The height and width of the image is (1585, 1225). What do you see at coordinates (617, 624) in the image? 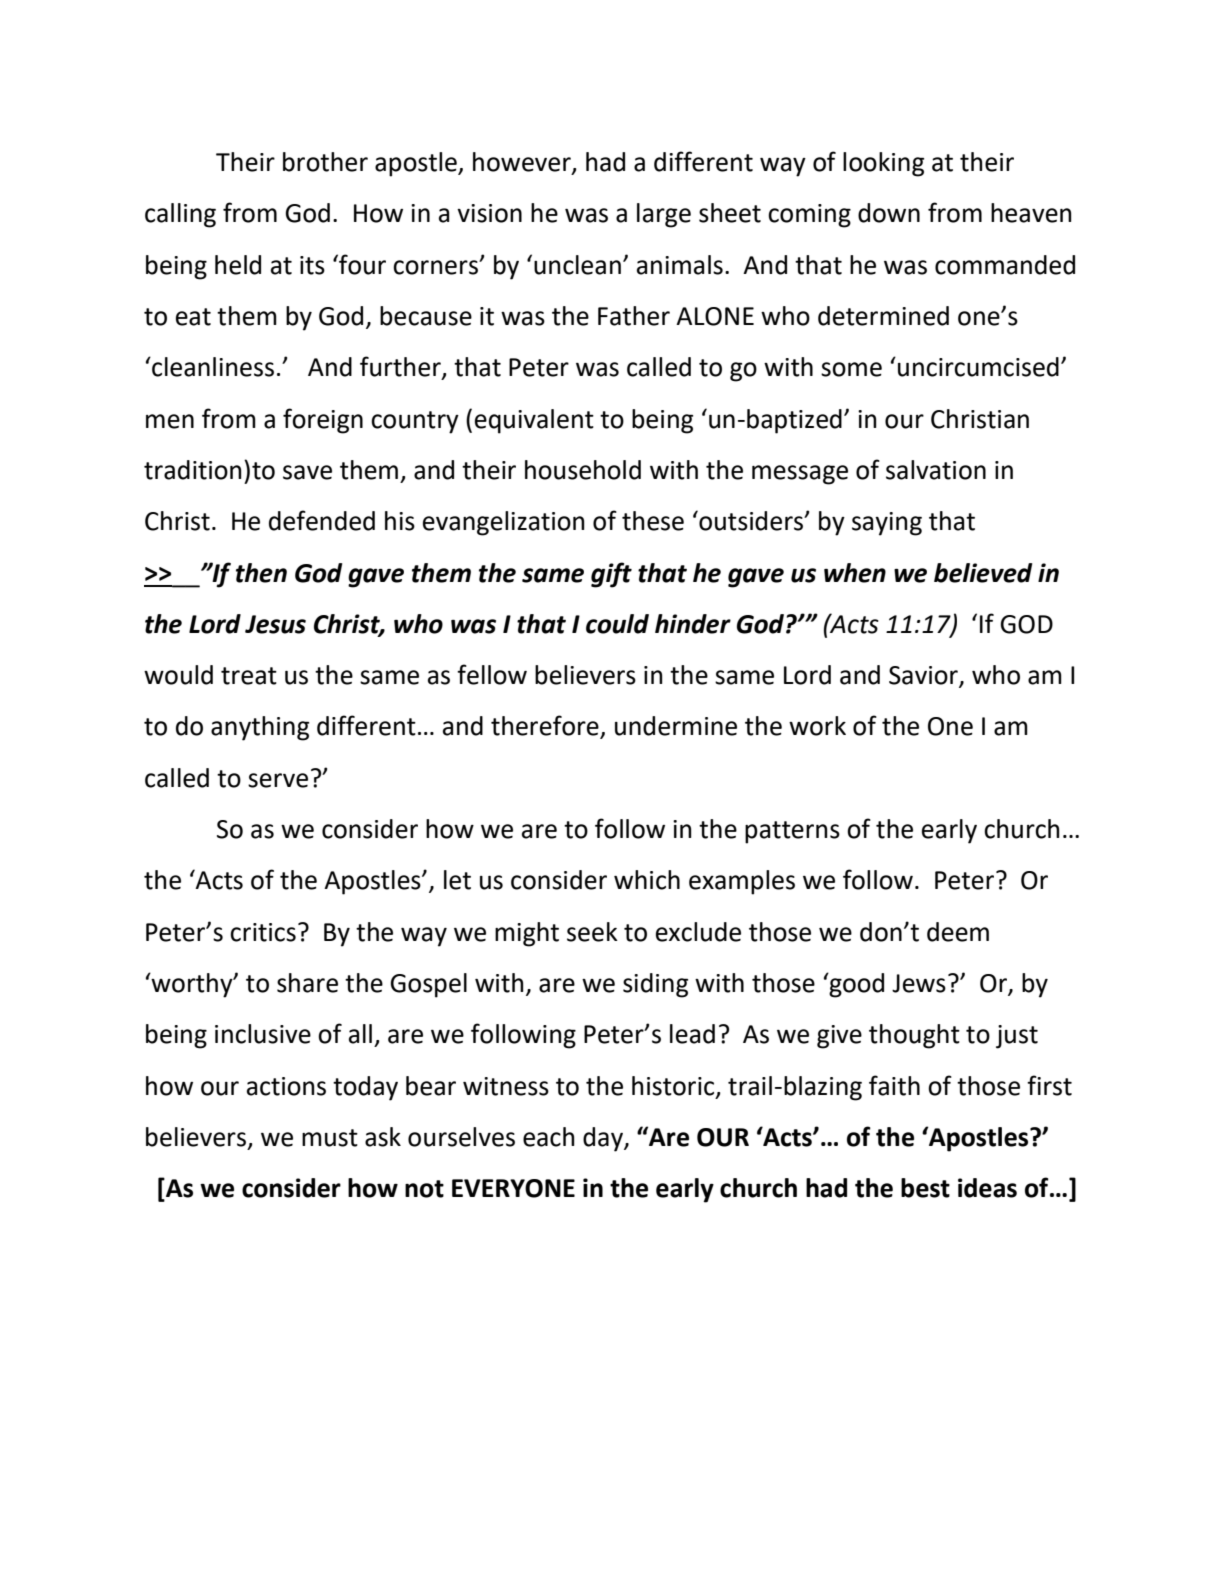
I see `could` at bounding box center [617, 624].
